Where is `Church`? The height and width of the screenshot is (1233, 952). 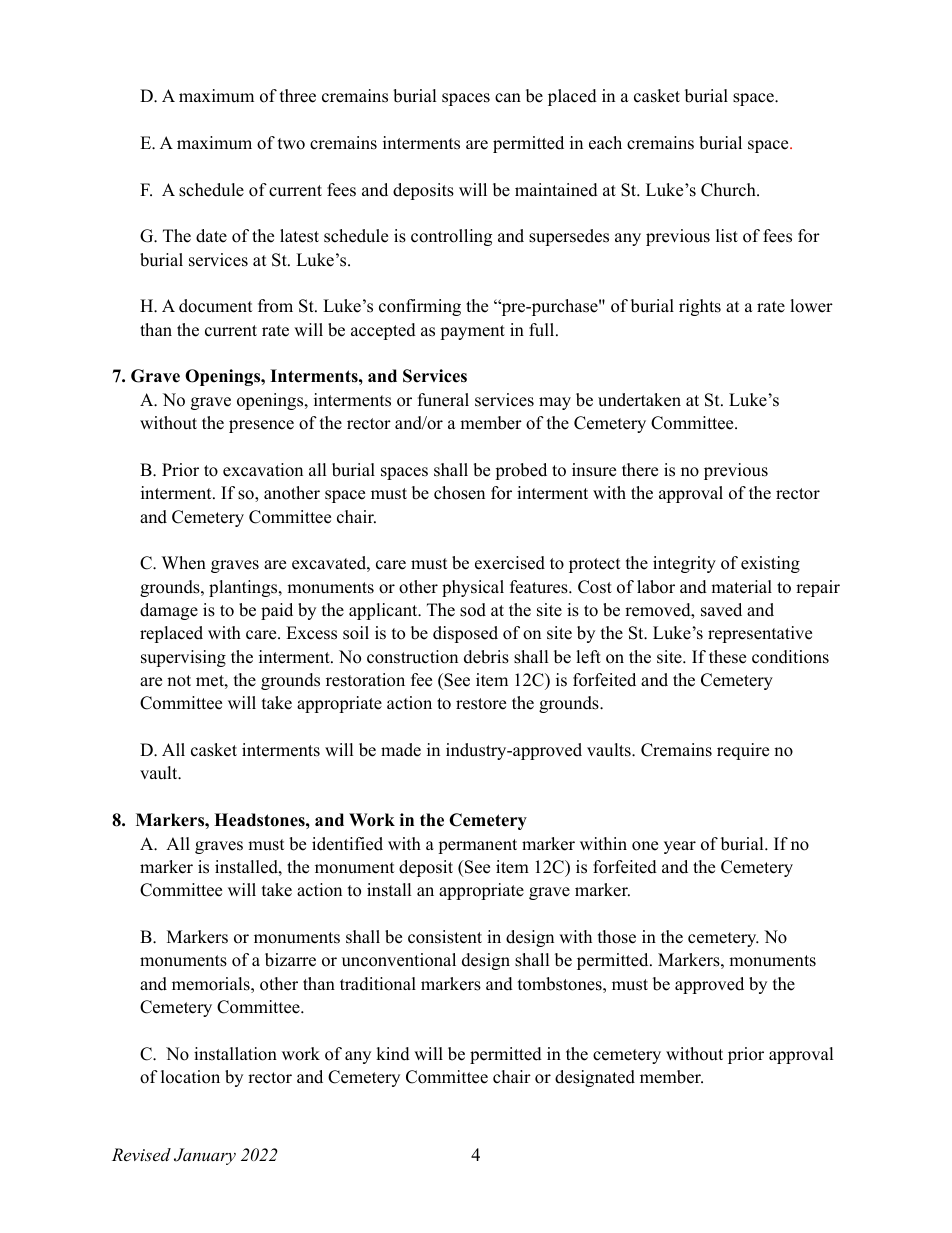 Church is located at coordinates (729, 190).
